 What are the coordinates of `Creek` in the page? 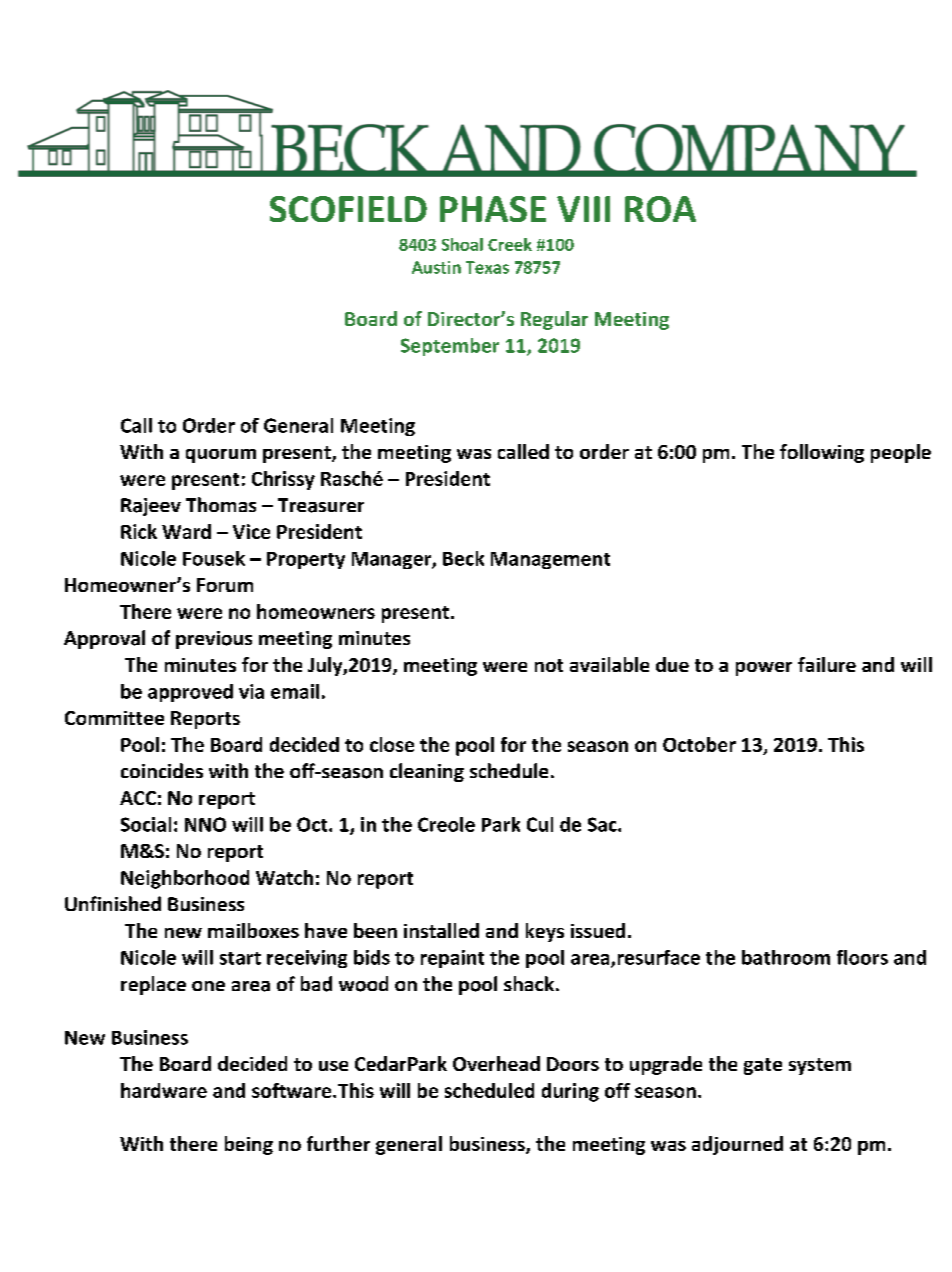 It's located at (510, 244).
